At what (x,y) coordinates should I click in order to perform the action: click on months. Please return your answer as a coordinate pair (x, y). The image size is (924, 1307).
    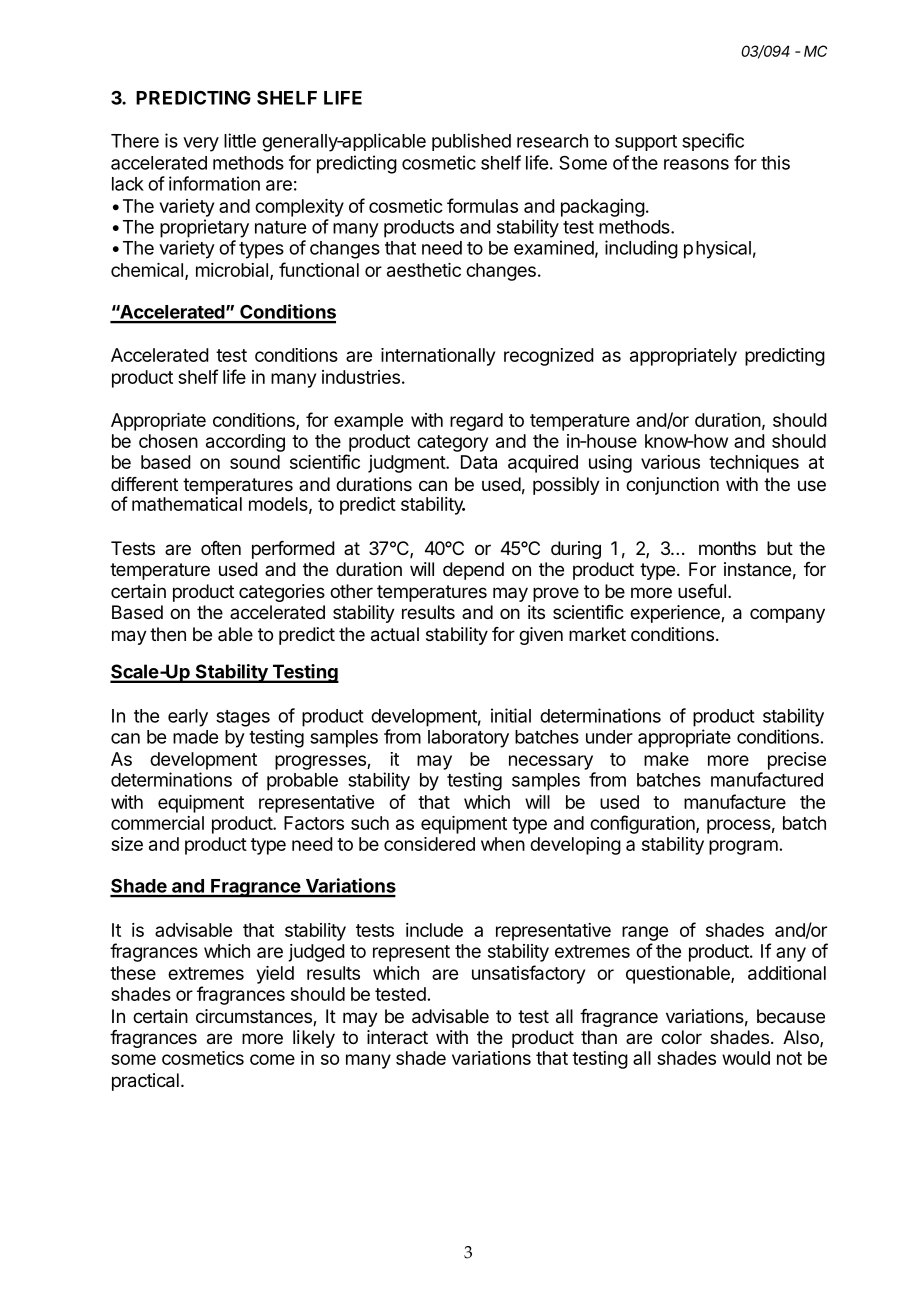
    Looking at the image, I should click on (727, 548).
